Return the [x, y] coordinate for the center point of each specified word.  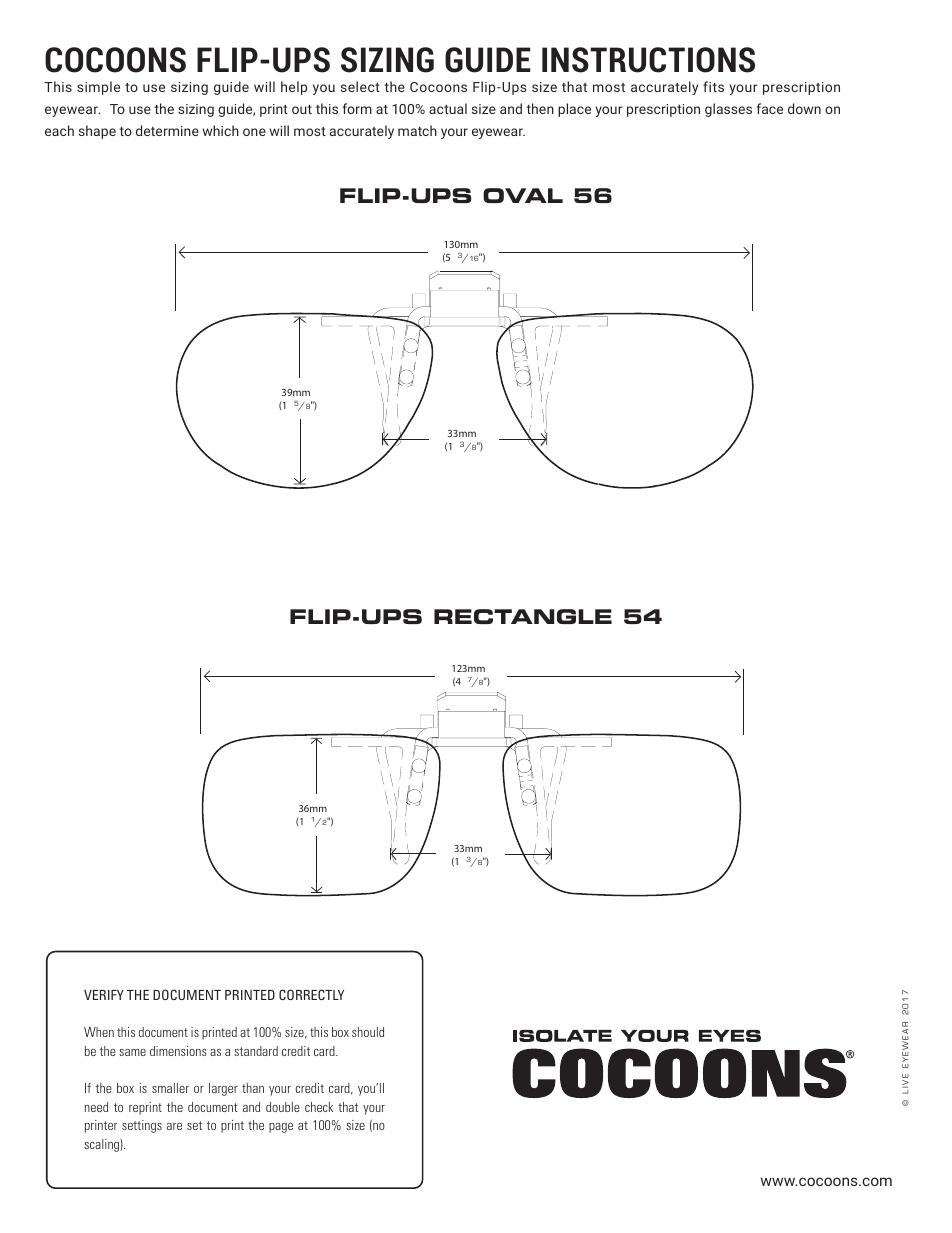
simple [98, 88]
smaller [170, 1088]
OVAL [523, 195]
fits [713, 86]
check [319, 1107]
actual [448, 108]
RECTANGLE [523, 616]
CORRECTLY [311, 994]
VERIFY [104, 995]
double [283, 1107]
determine [167, 130]
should [368, 1032]
